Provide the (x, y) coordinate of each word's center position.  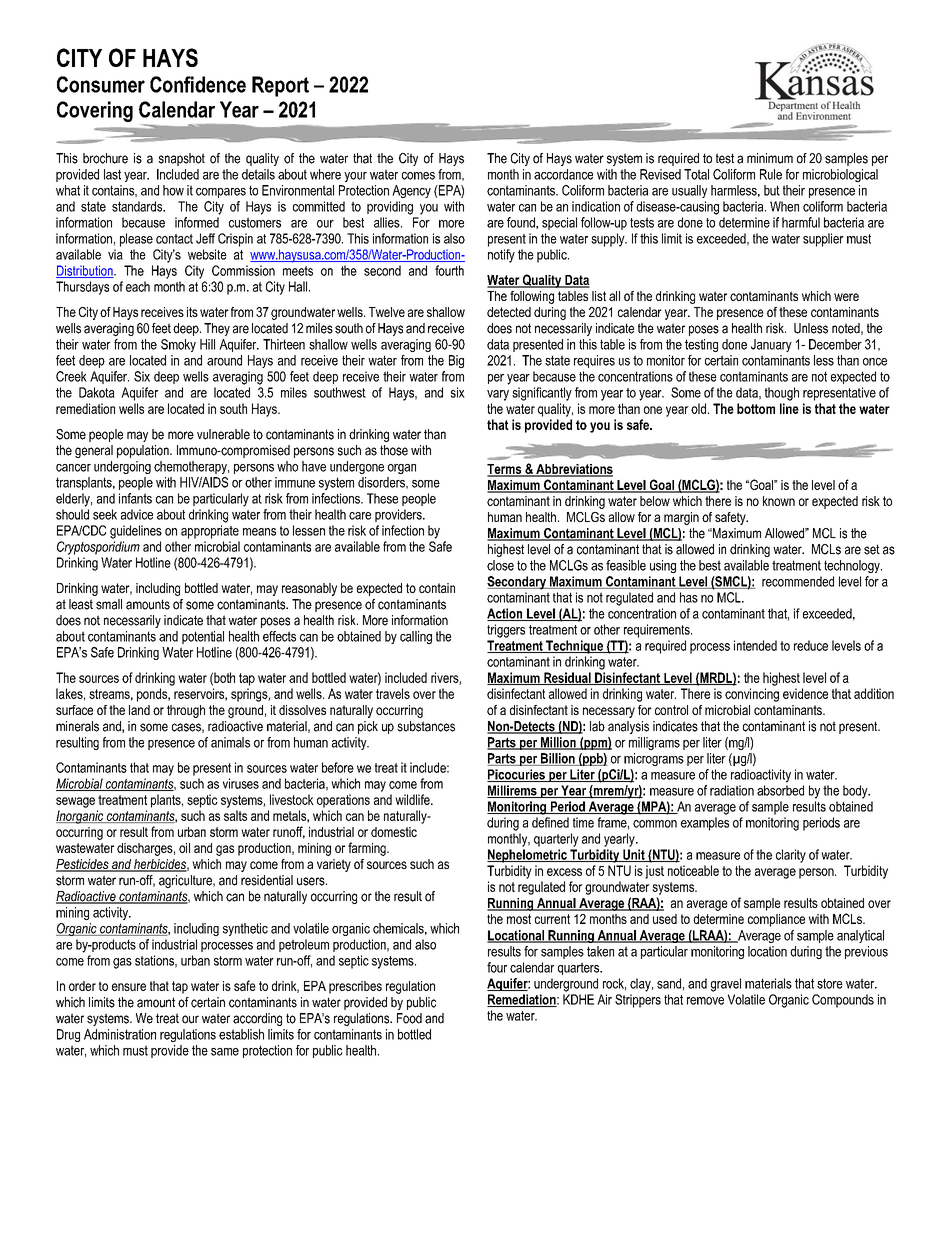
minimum (770, 158)
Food (409, 1018)
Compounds (843, 1001)
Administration (120, 1034)
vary (498, 395)
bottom (756, 408)
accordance (563, 174)
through (186, 711)
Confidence (198, 84)
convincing (752, 695)
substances (426, 726)
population (144, 451)
